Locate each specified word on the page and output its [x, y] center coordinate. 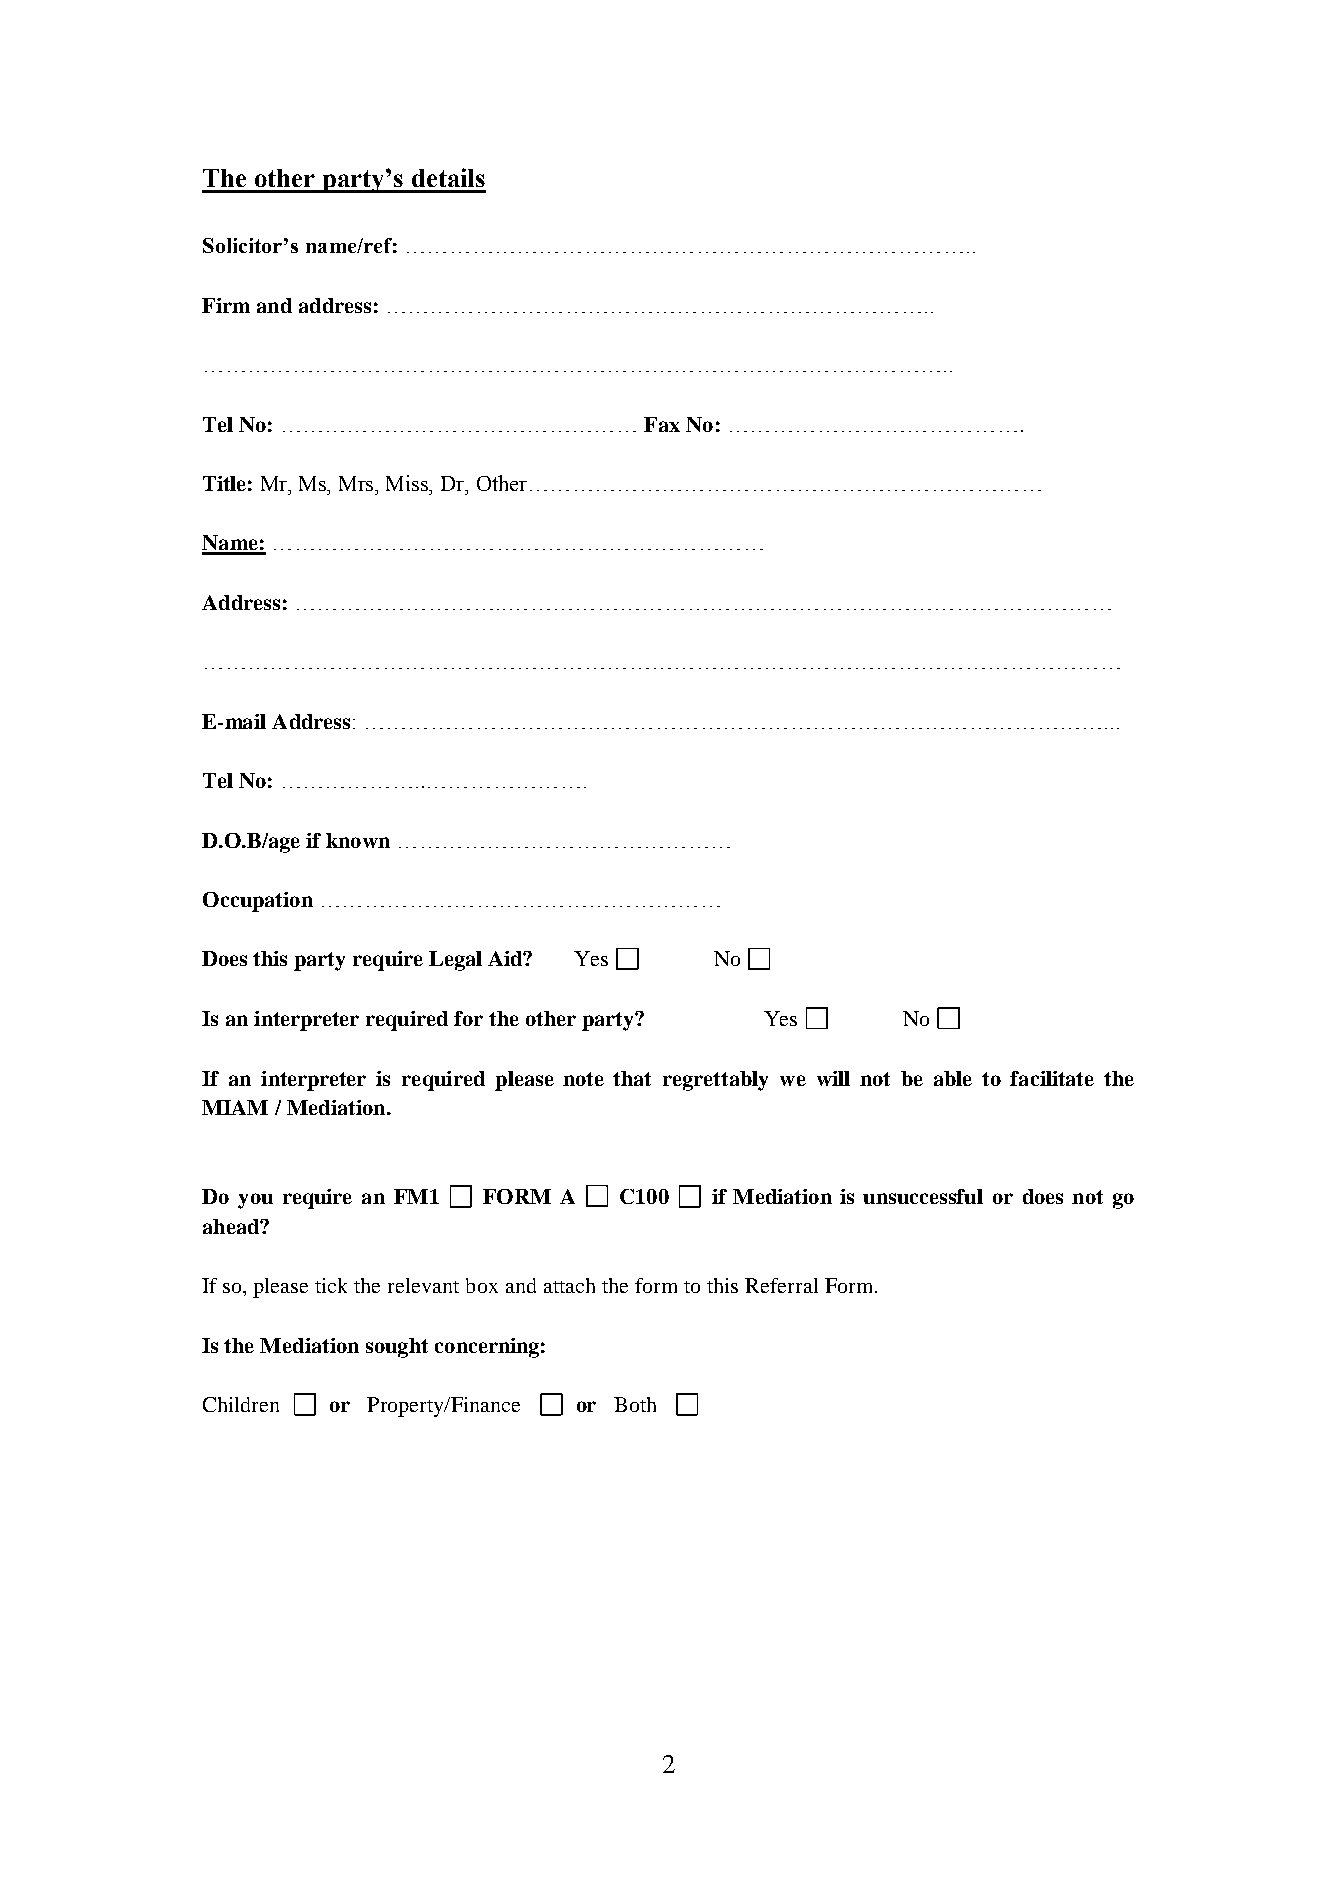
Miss [408, 483]
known [358, 840]
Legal [455, 961]
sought [397, 1348]
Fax [662, 424]
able [953, 1078]
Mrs [358, 483]
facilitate [1052, 1078]
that [632, 1078]
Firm [226, 305]
